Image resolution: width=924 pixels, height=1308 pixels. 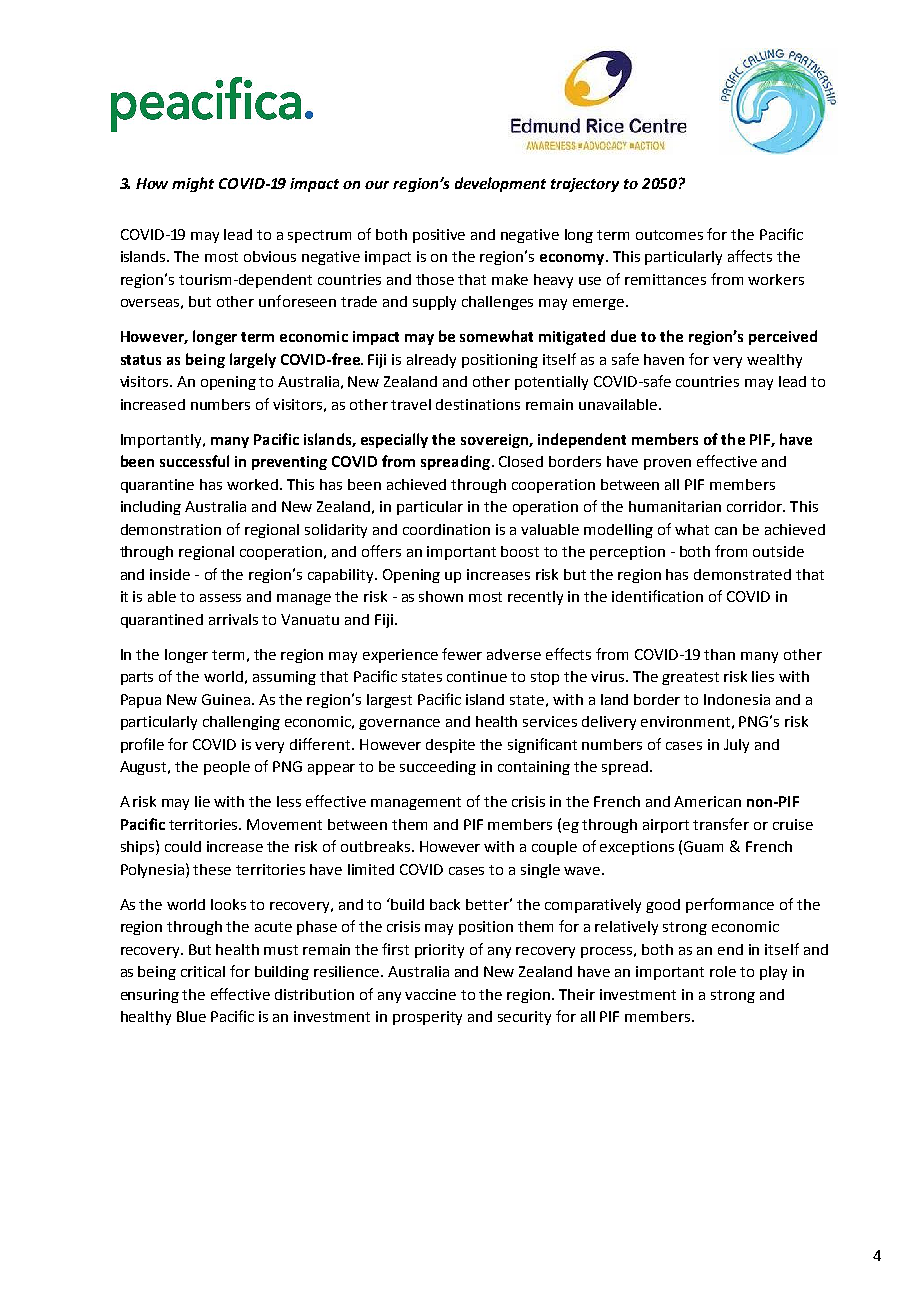 What do you see at coordinates (742, 574) in the document?
I see `demonstrated` at bounding box center [742, 574].
